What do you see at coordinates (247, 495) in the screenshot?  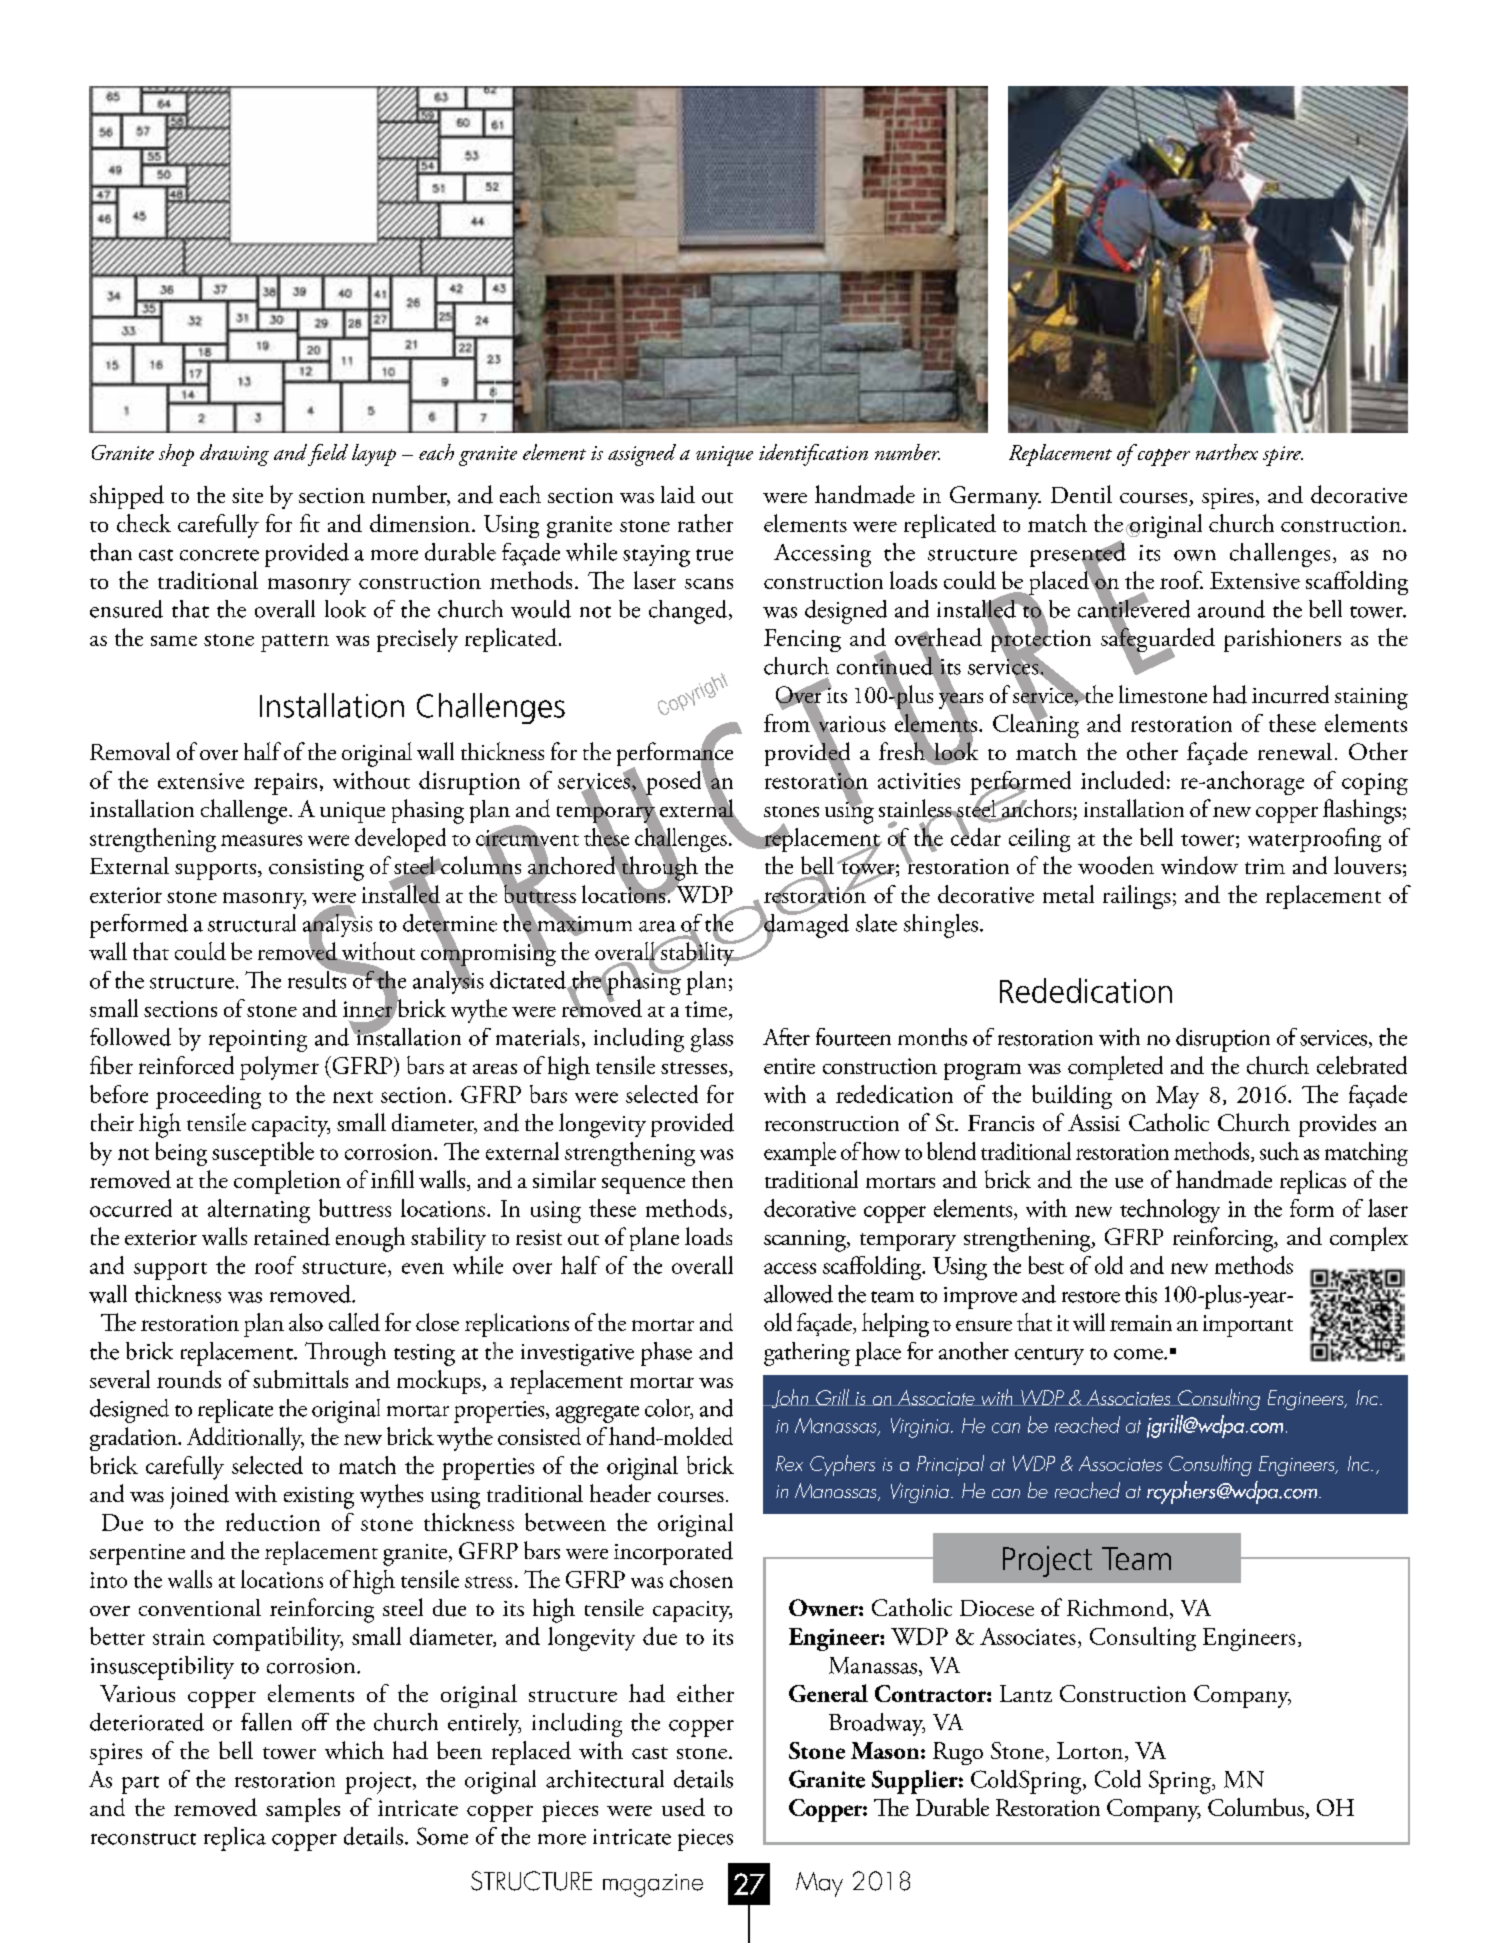 I see `site` at bounding box center [247, 495].
